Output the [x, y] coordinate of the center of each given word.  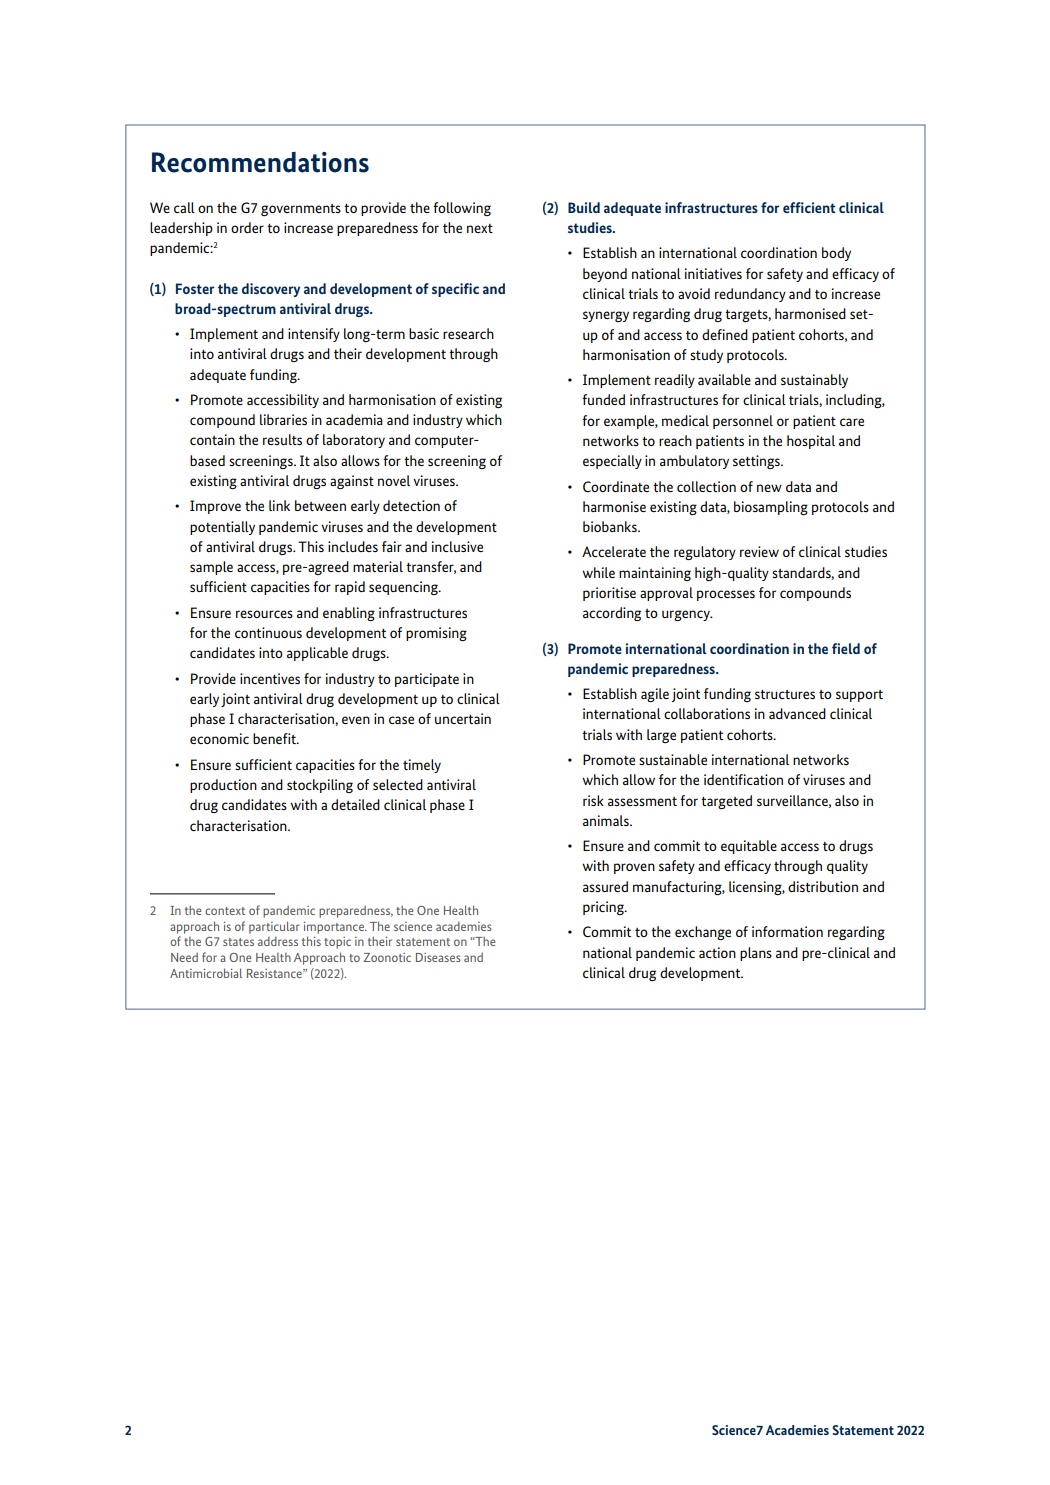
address [278, 941]
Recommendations [260, 162]
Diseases [438, 957]
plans [756, 954]
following [462, 209]
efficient [809, 207]
